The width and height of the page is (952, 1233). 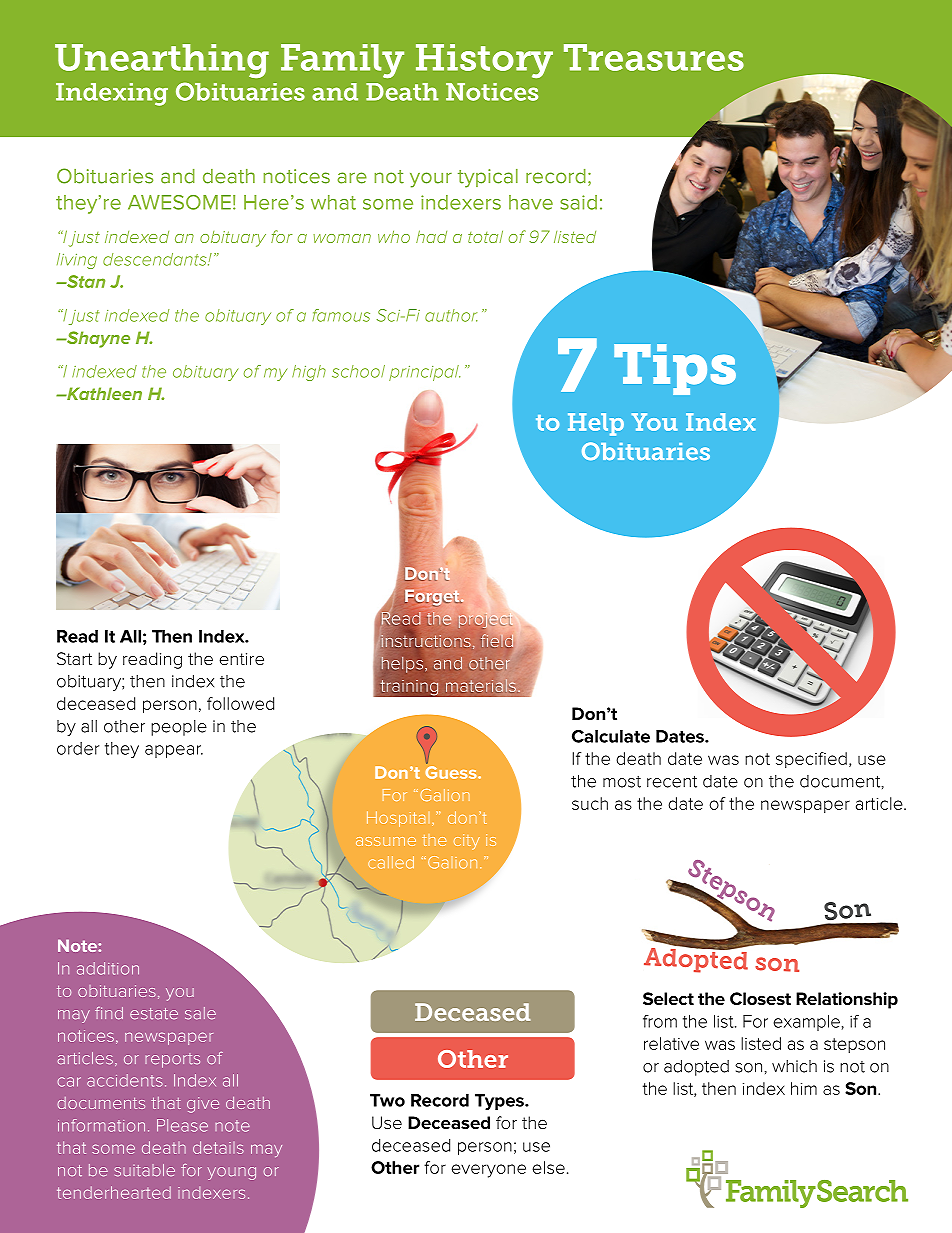 I want to click on specified, so click(x=811, y=760).
